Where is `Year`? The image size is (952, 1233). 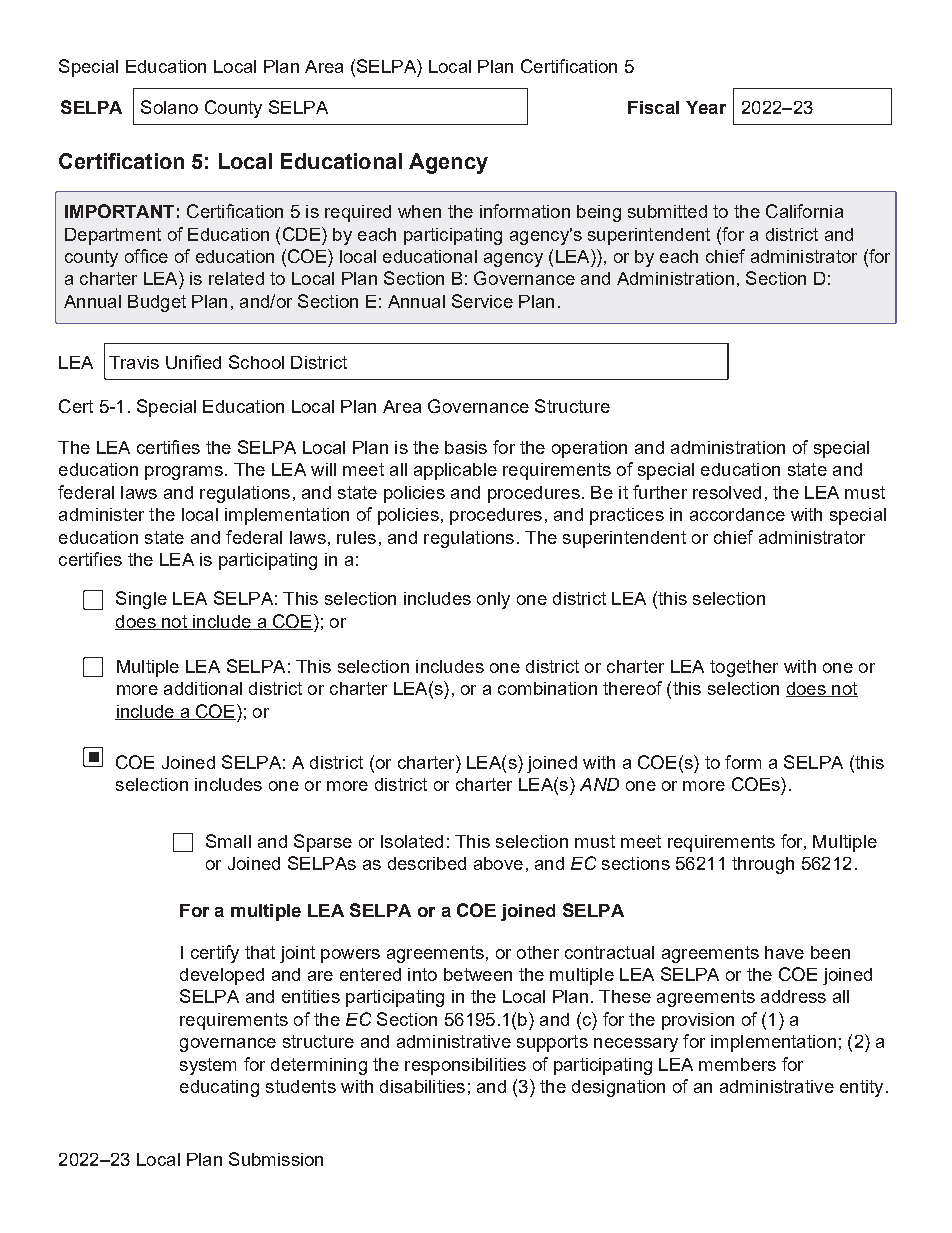 Year is located at coordinates (706, 107).
